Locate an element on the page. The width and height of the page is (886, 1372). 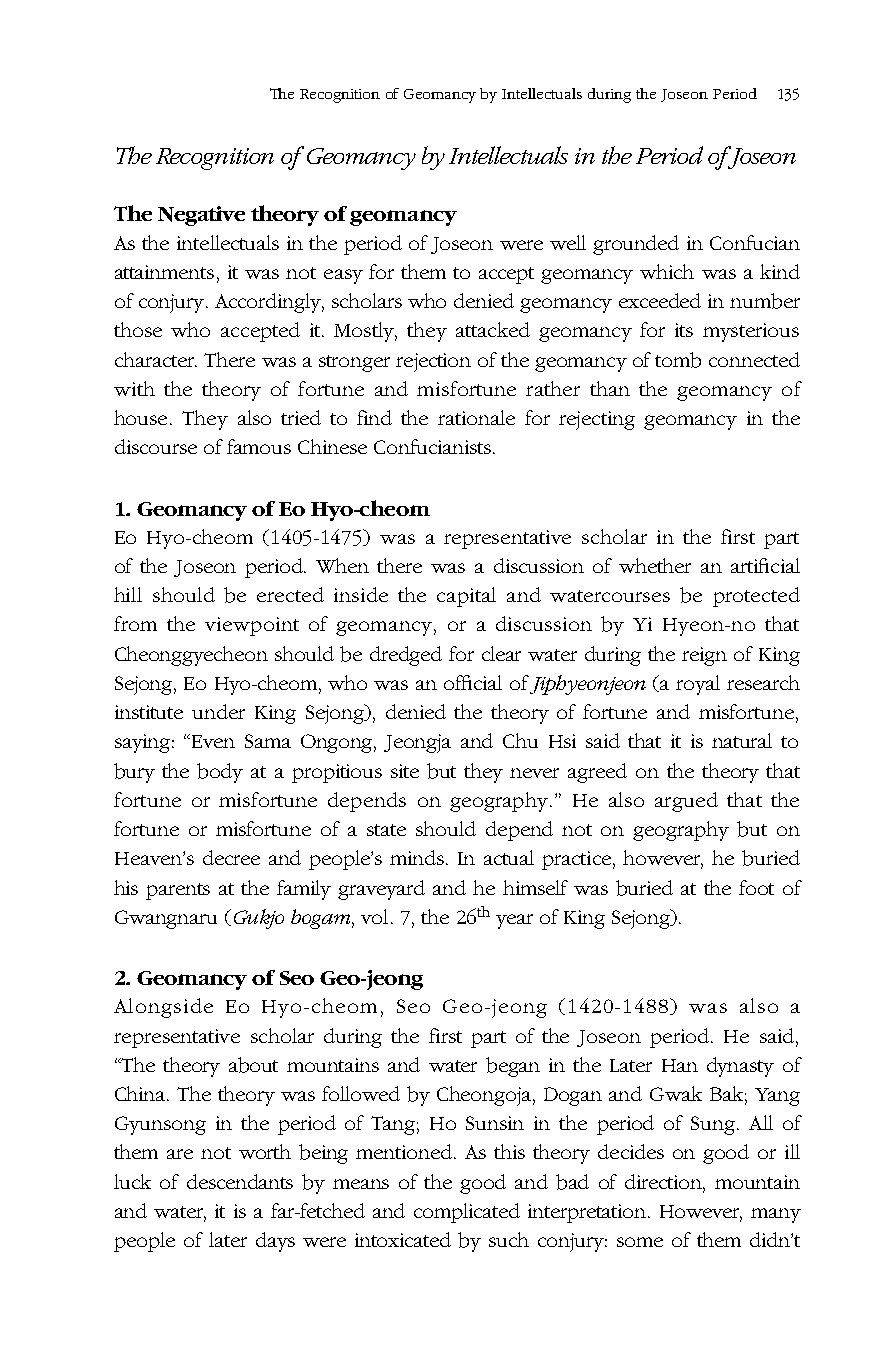
attacked is located at coordinates (493, 329).
